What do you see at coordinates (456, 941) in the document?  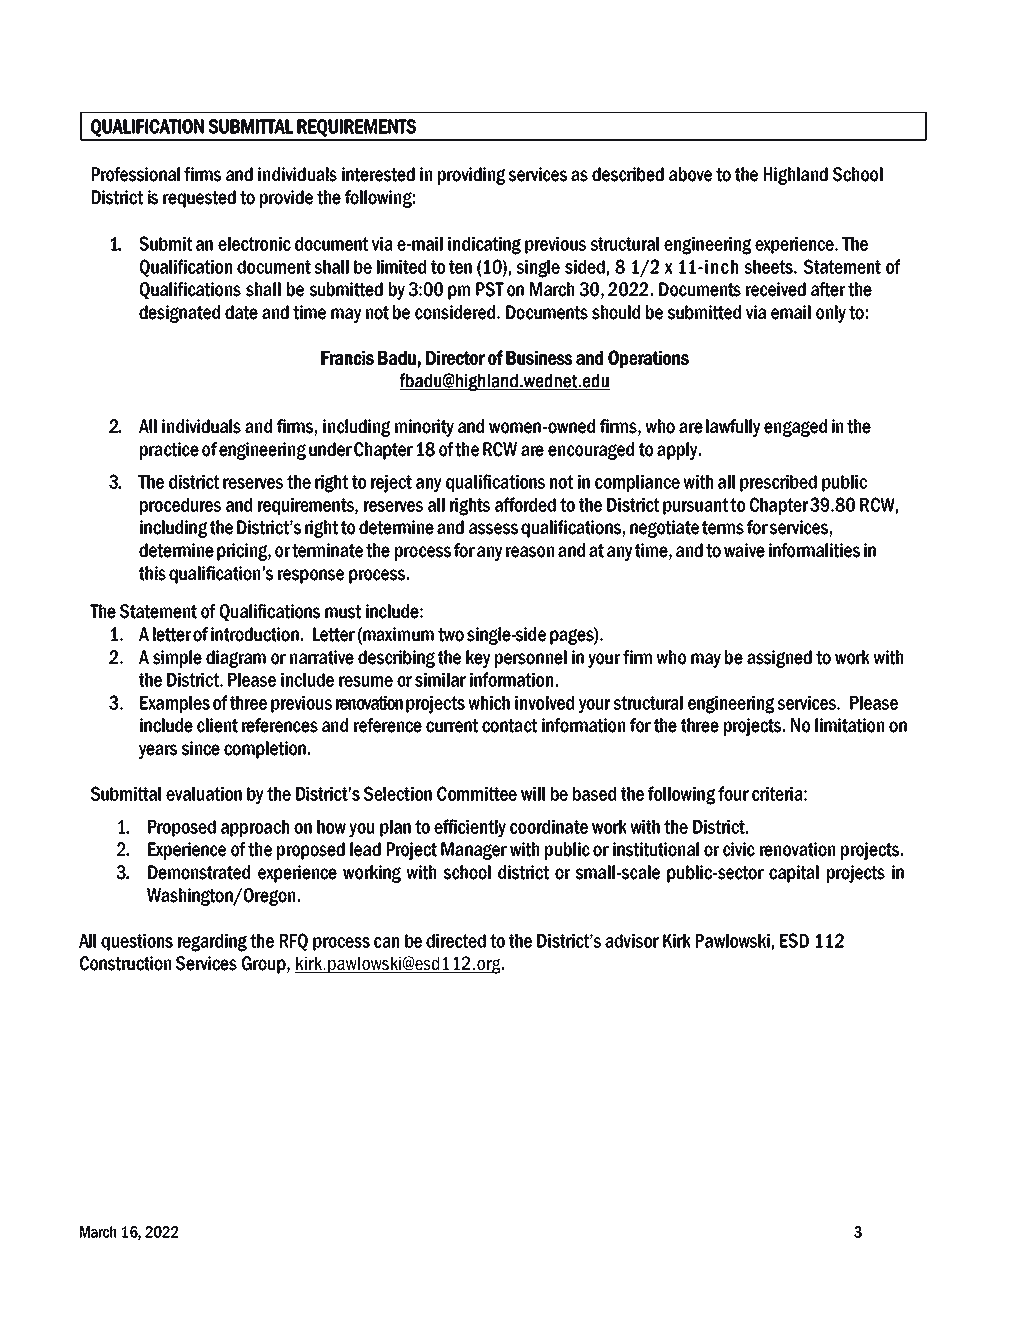 I see `directed` at bounding box center [456, 941].
